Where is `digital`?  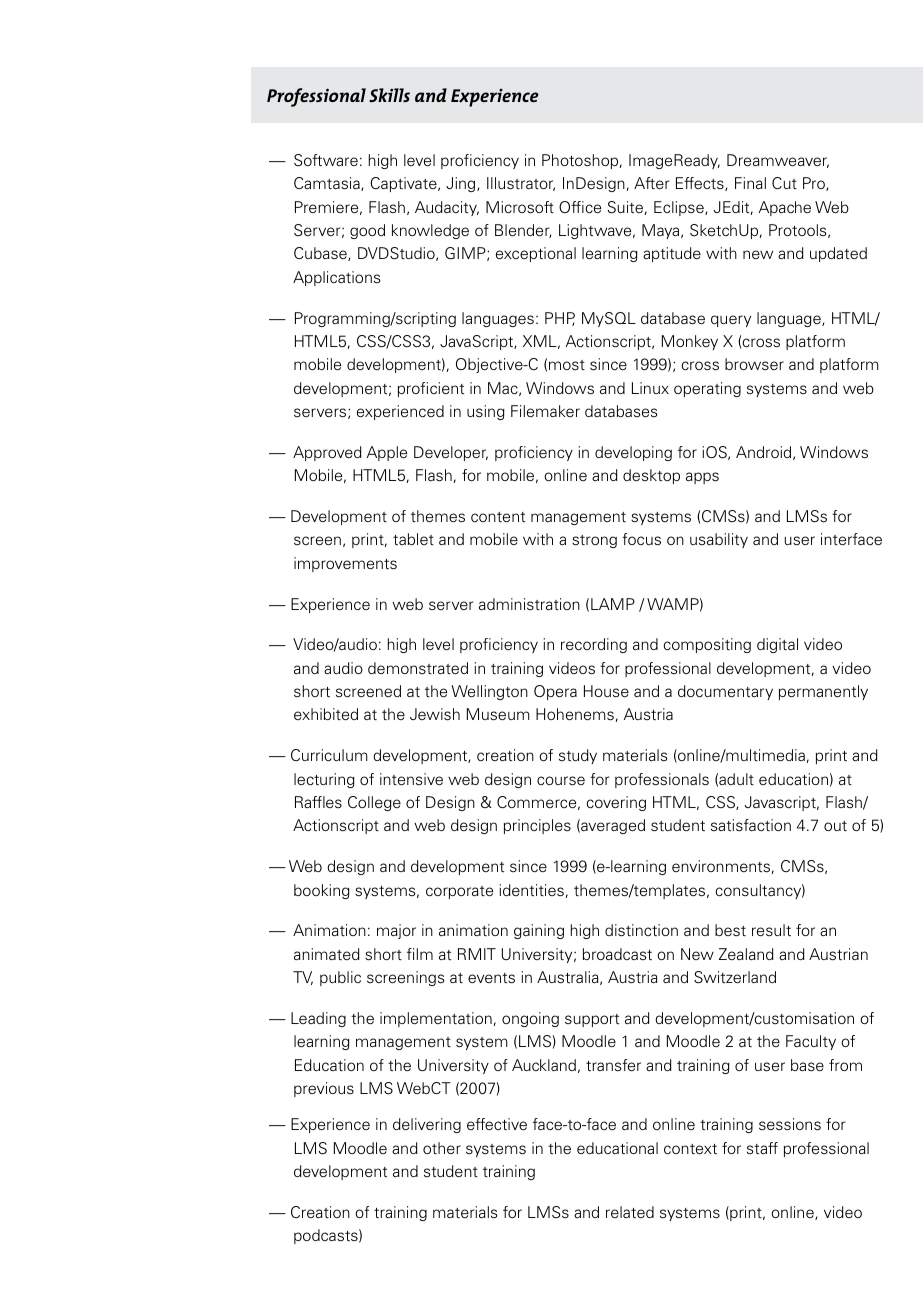
digital is located at coordinates (777, 645).
